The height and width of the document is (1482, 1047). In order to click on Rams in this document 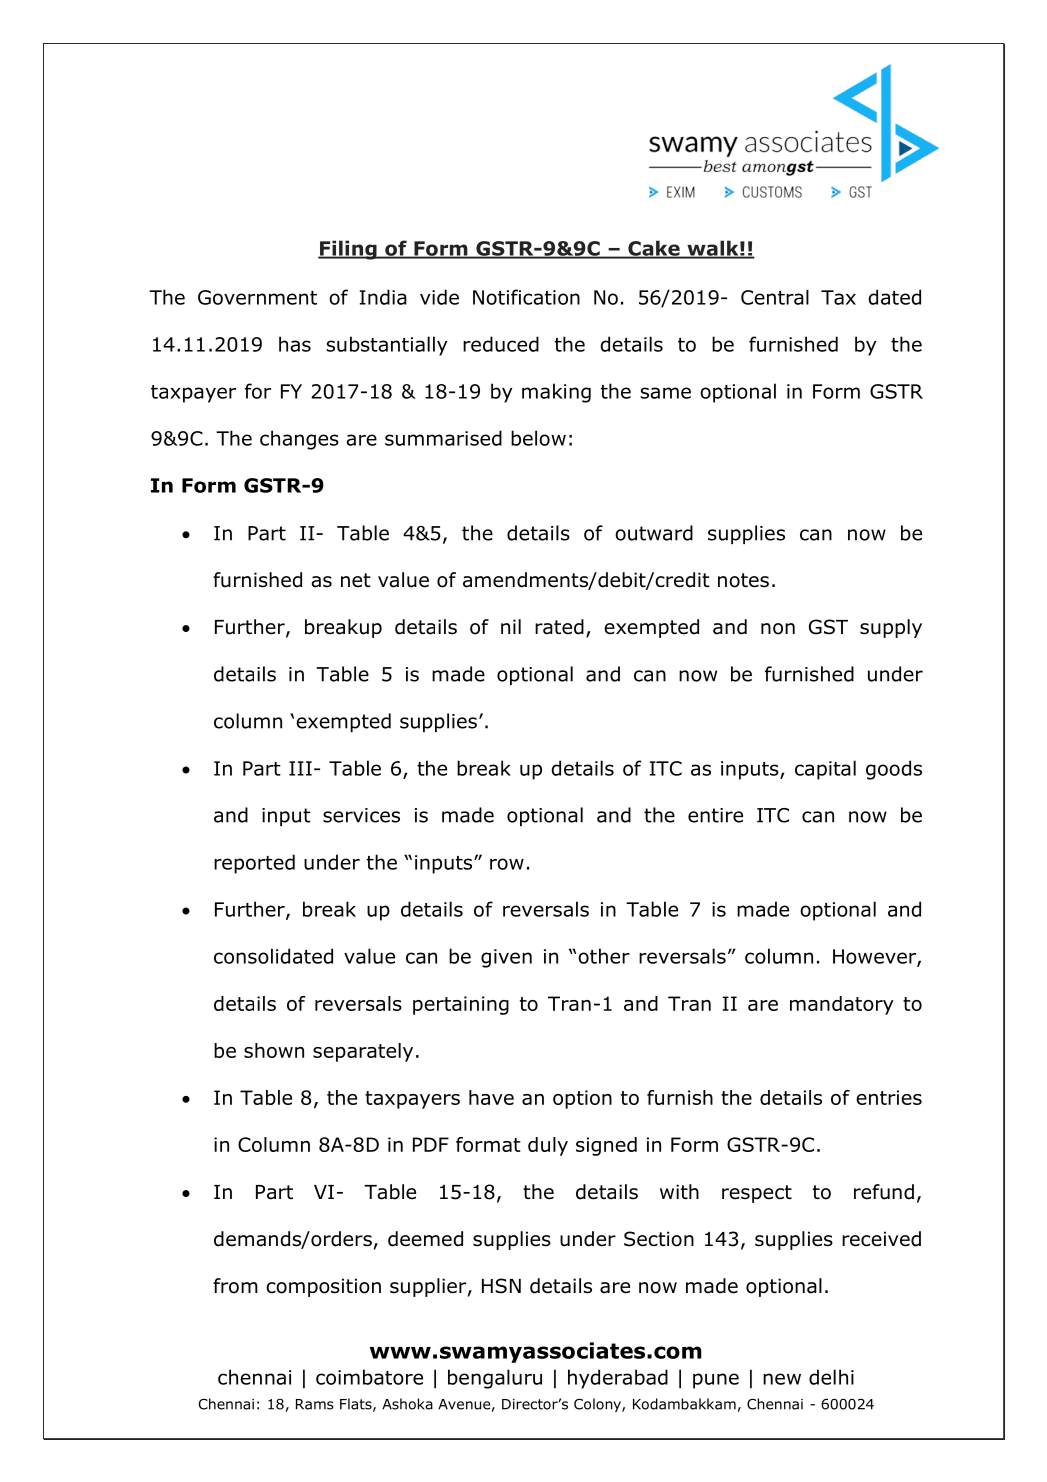, I will do `click(315, 1404)`.
